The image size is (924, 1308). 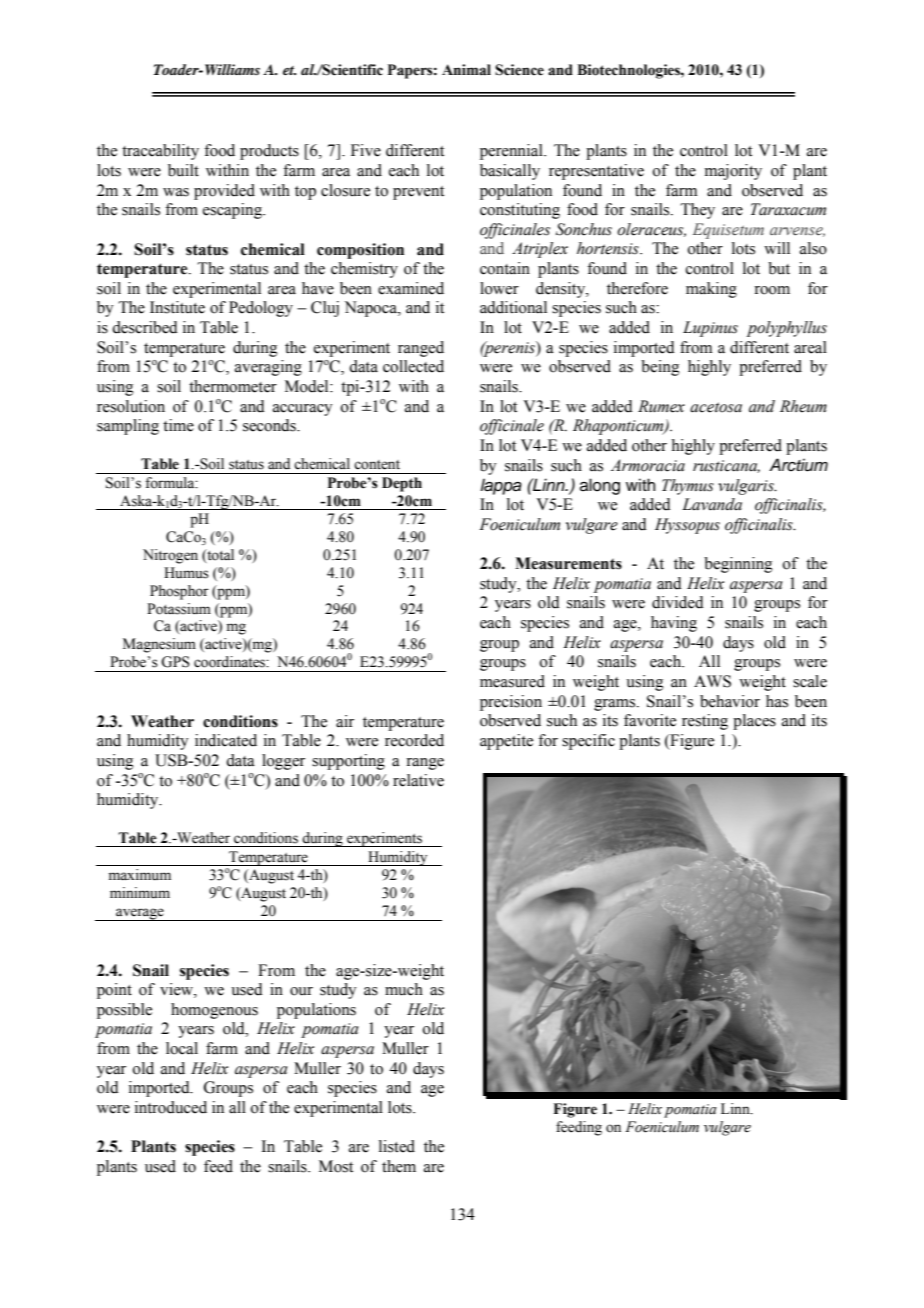 I want to click on measured, so click(x=512, y=681).
